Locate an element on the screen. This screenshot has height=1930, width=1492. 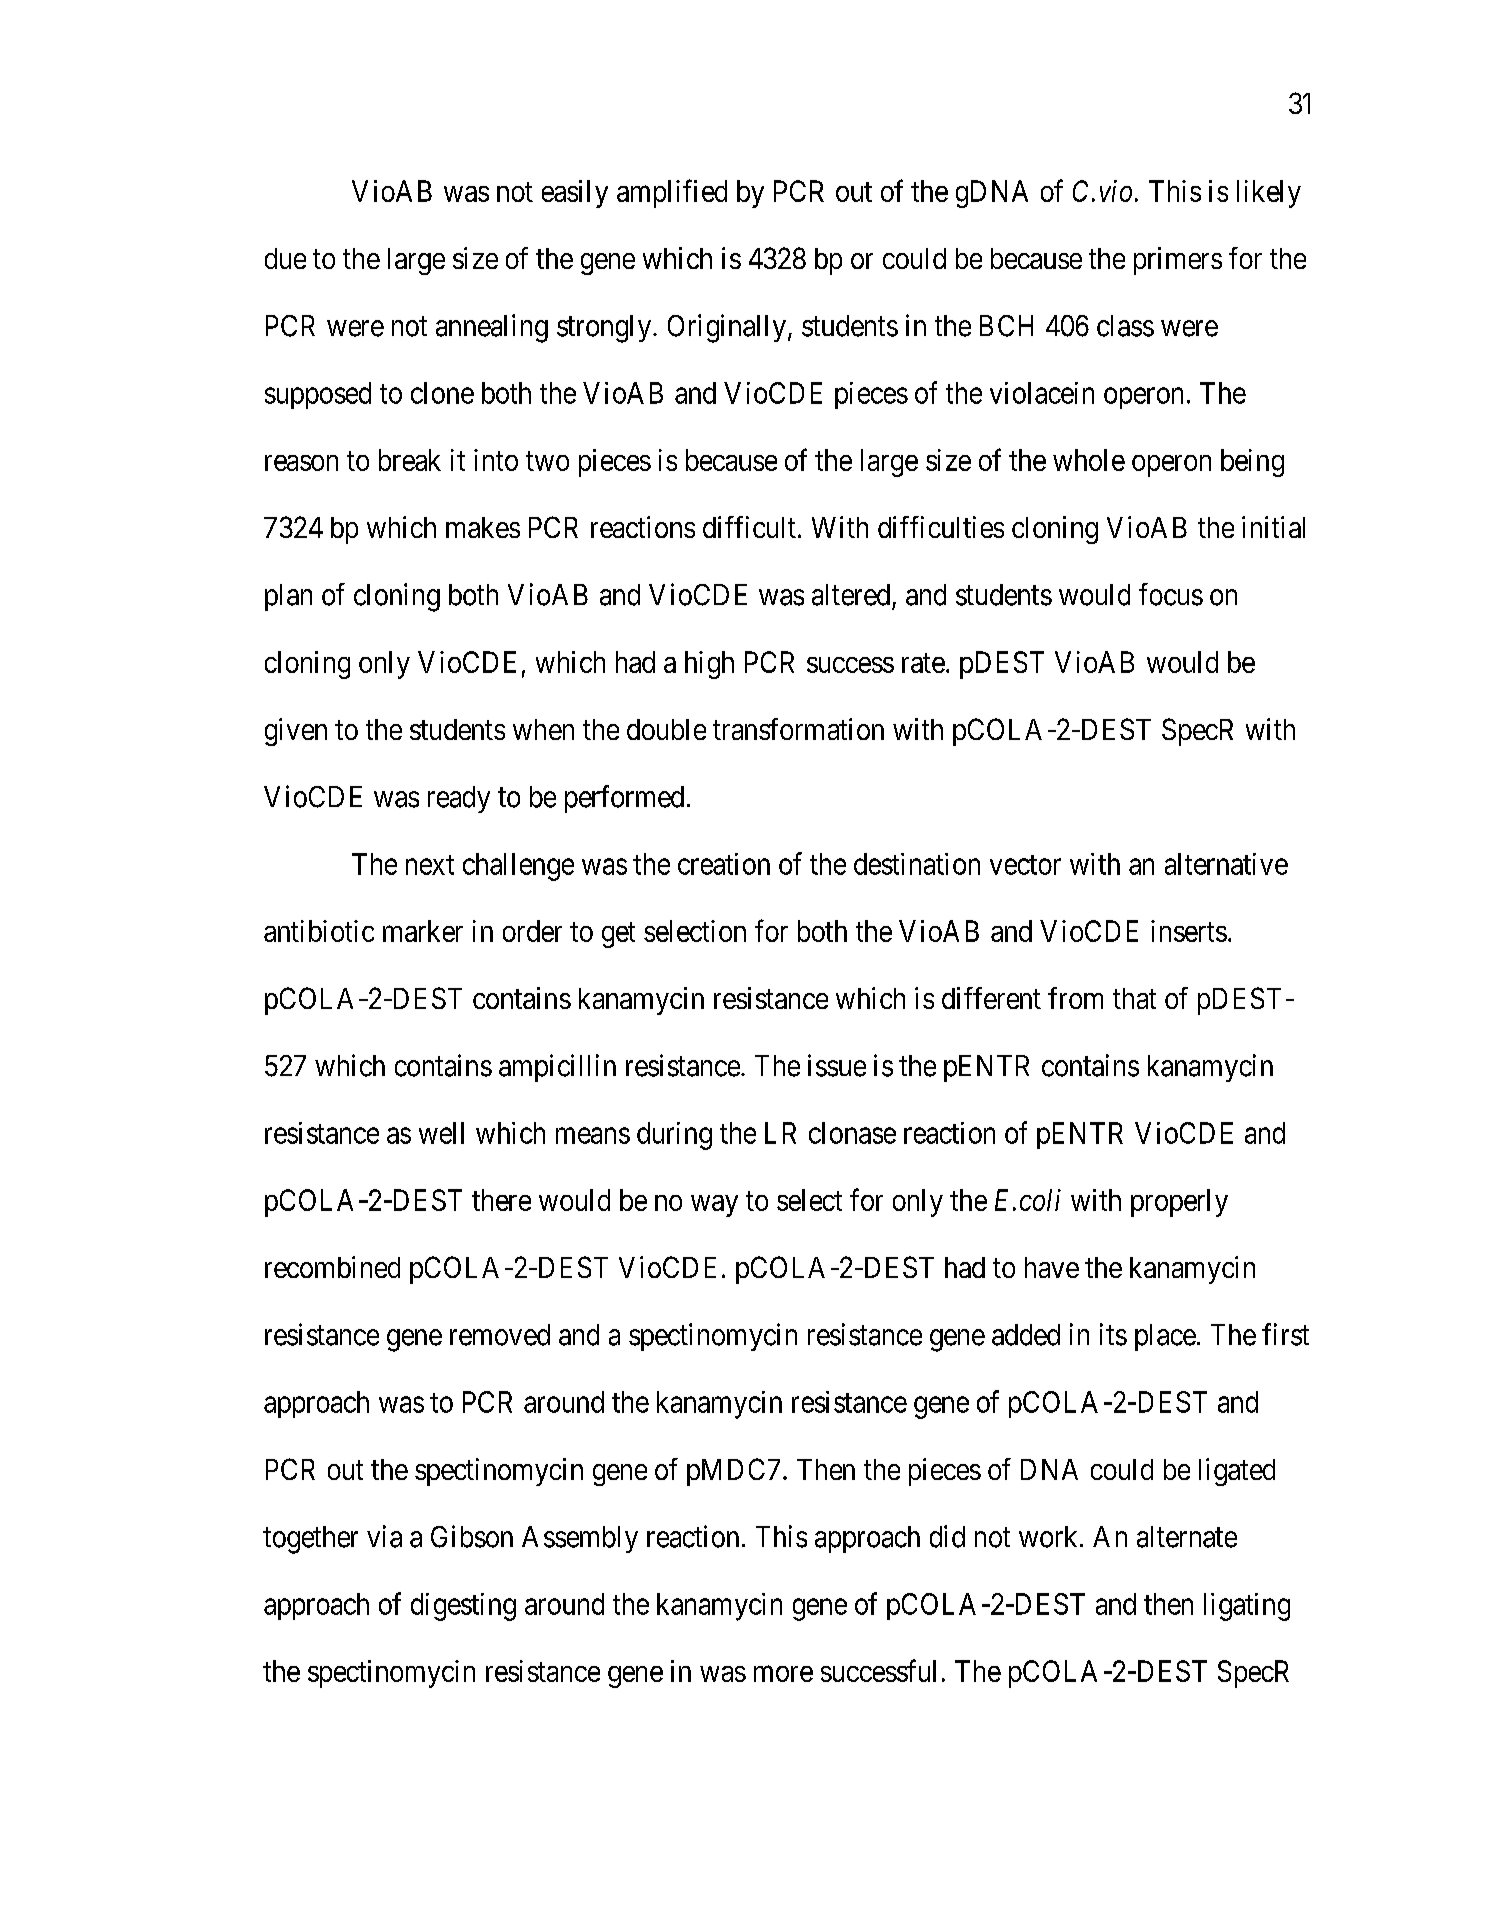
amplified is located at coordinates (672, 193).
